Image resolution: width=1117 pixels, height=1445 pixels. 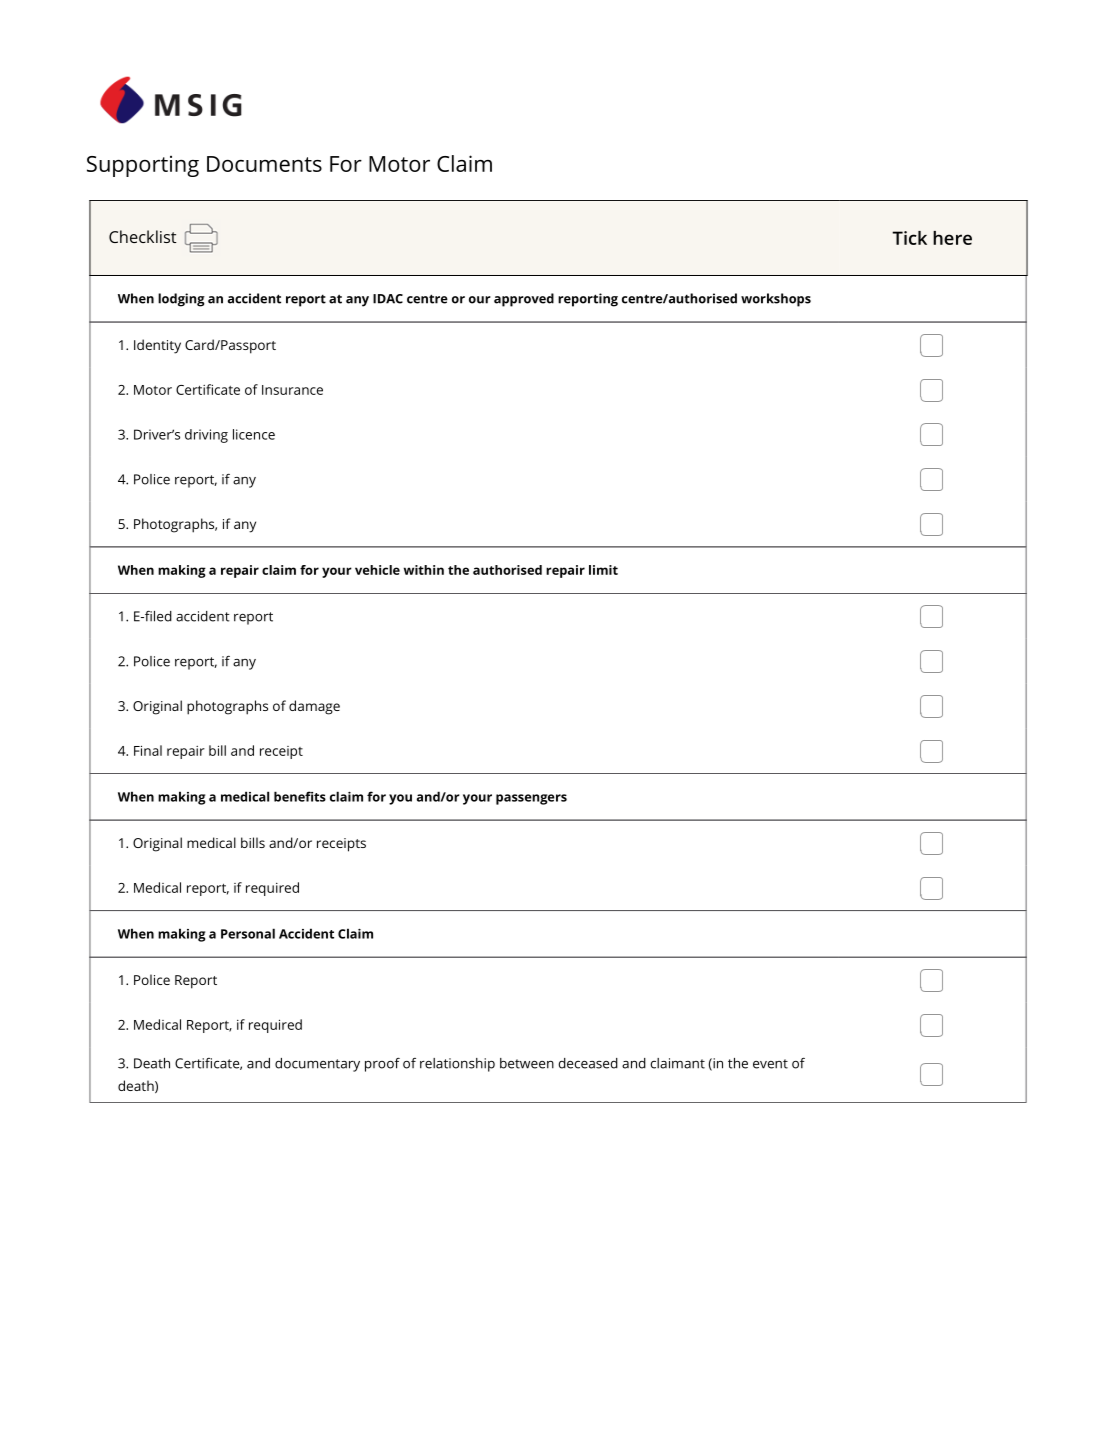 What do you see at coordinates (377, 570) in the screenshot?
I see `vehicle` at bounding box center [377, 570].
